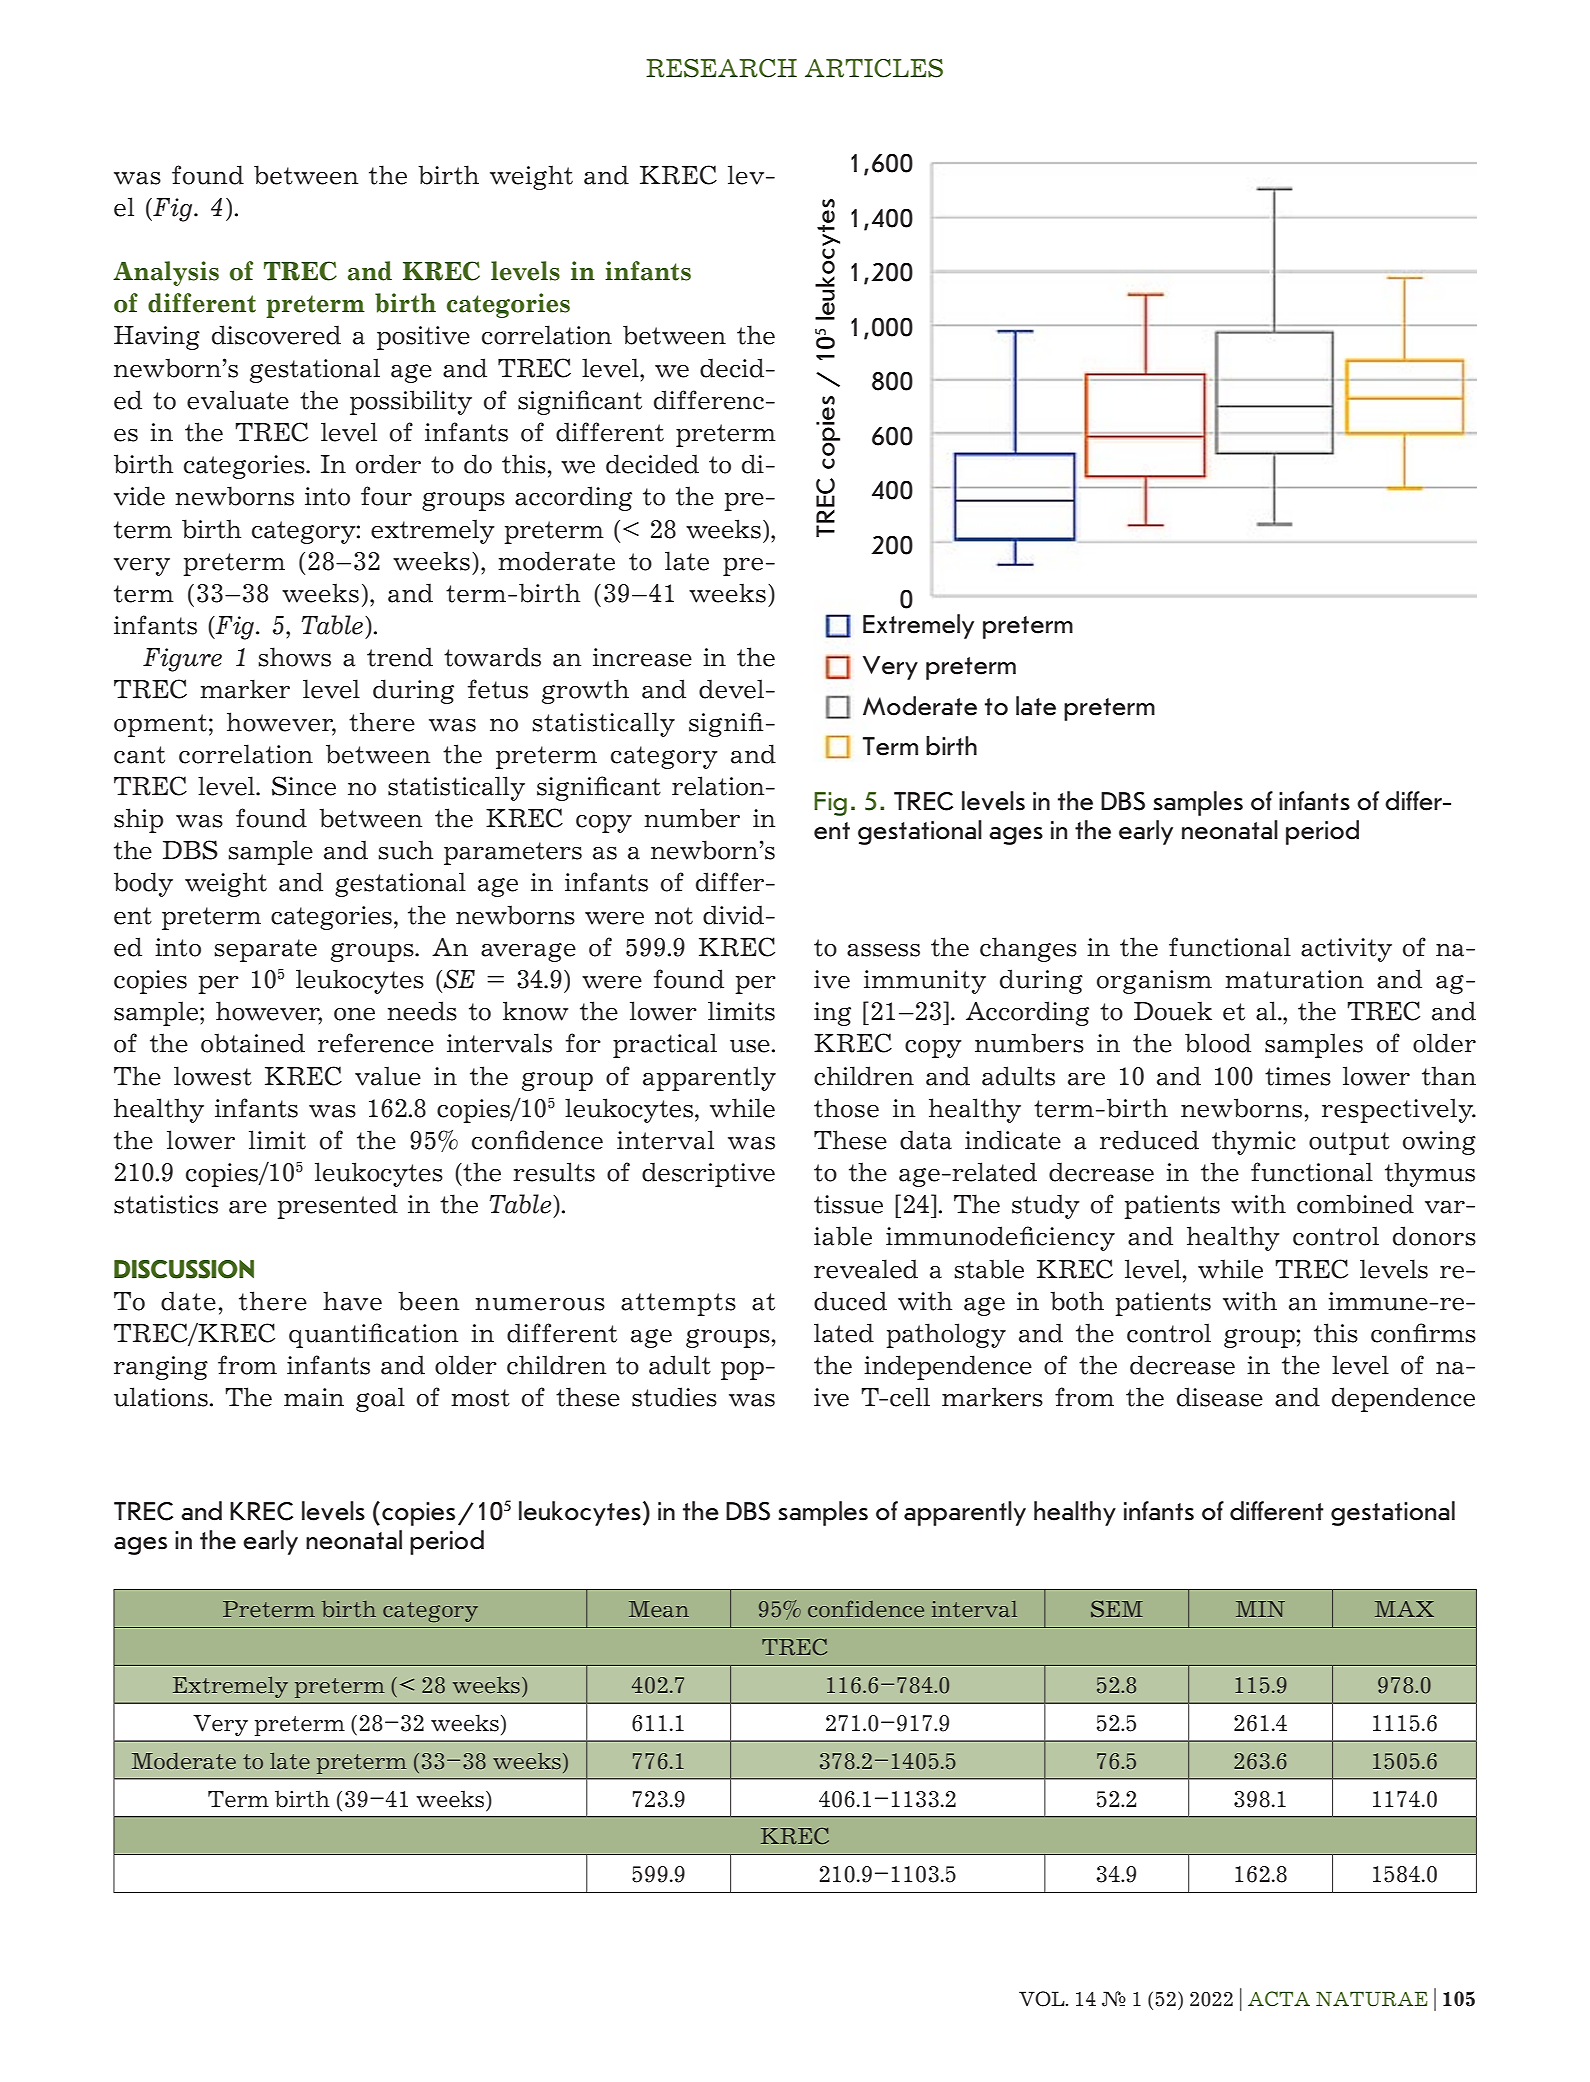 This screenshot has width=1590, height=2082. What do you see at coordinates (294, 657) in the screenshot?
I see `shows` at bounding box center [294, 657].
